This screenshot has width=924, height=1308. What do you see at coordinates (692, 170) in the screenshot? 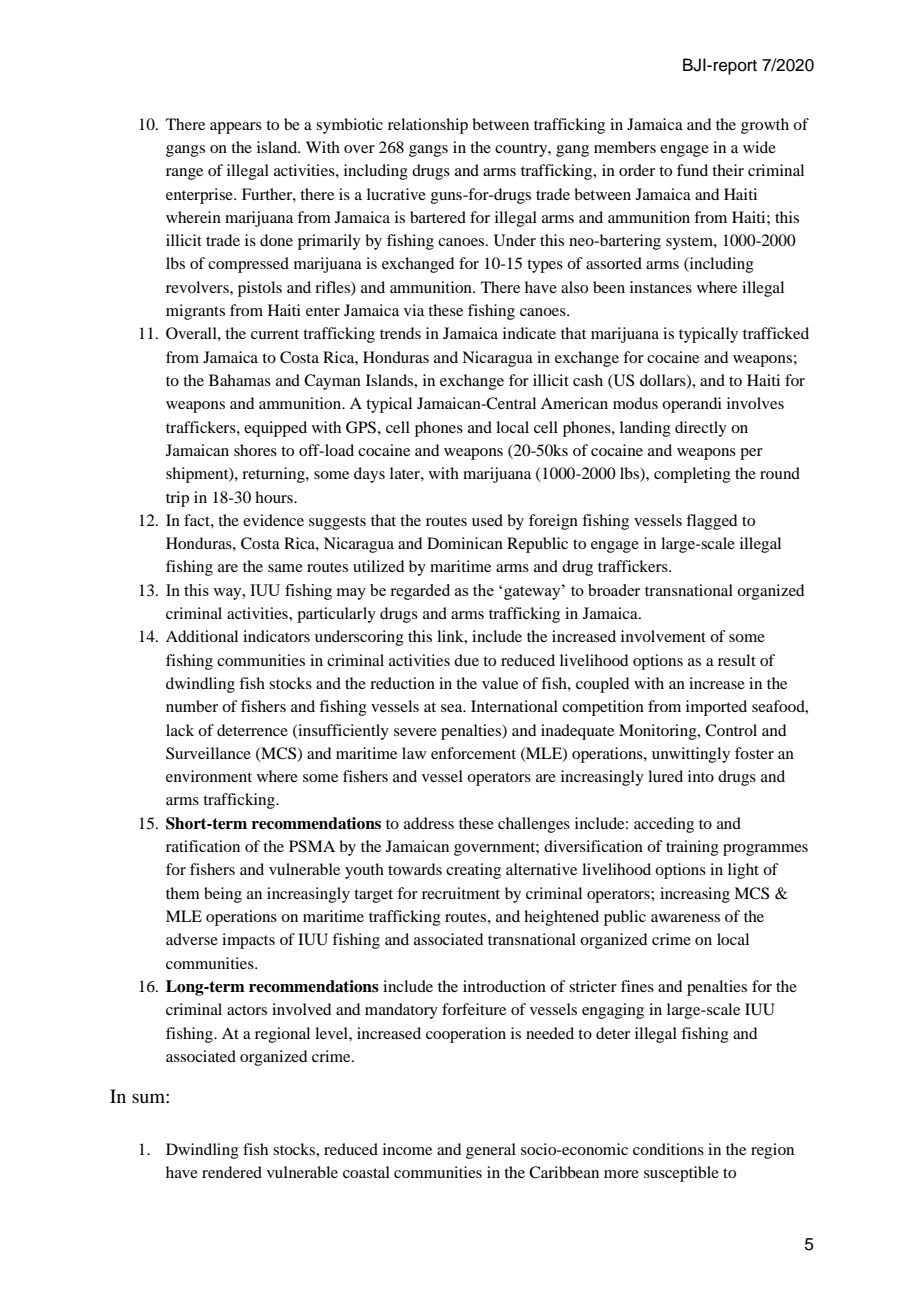
I see `fund` at bounding box center [692, 170].
